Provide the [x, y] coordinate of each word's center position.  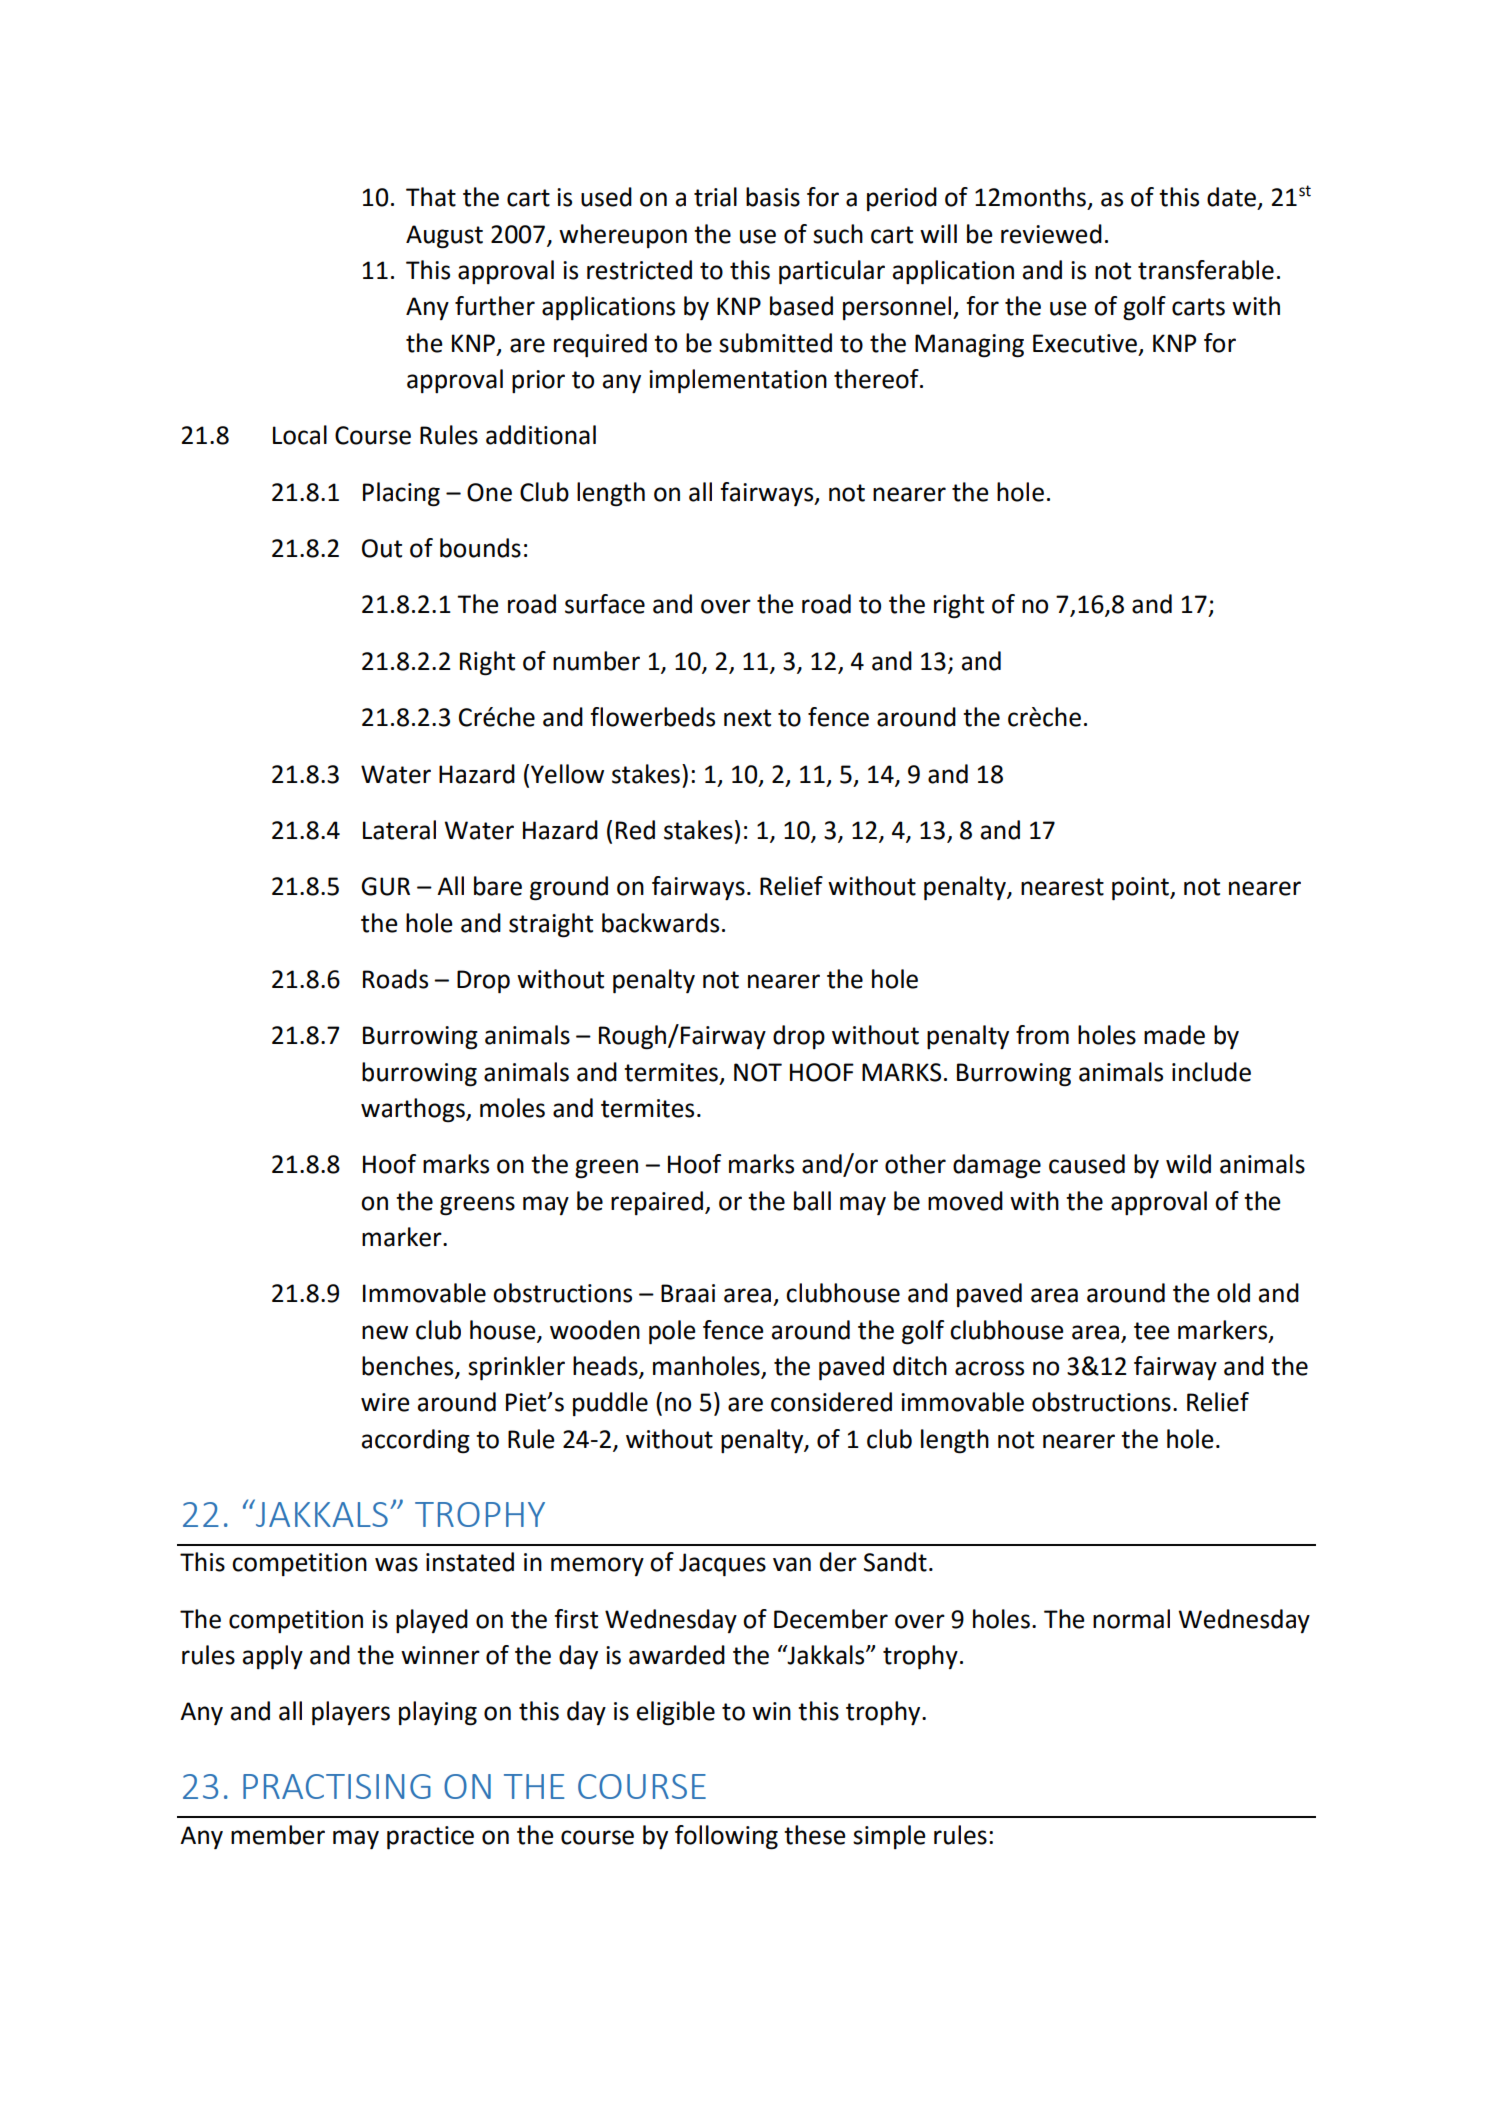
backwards [660, 923]
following [726, 1837]
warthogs [414, 1110]
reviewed [1051, 234]
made [1174, 1035]
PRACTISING [337, 1786]
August [444, 237]
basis [773, 197]
